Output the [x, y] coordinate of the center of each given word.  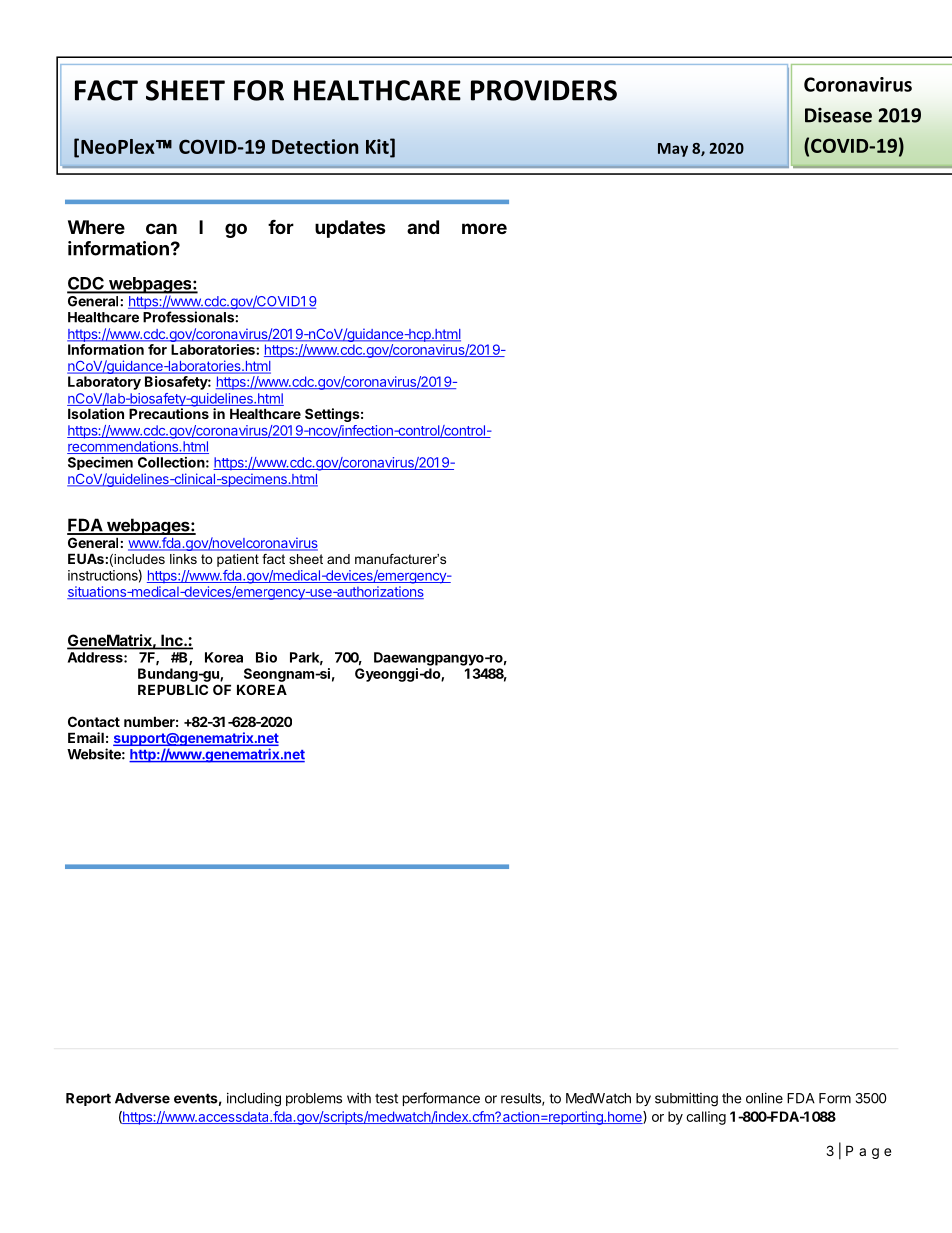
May [673, 150]
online [764, 1098]
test [386, 1099]
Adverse [142, 1098]
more [484, 228]
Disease [838, 115]
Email [86, 737]
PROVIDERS [544, 90]
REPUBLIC [173, 689]
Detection [315, 146]
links [183, 559]
